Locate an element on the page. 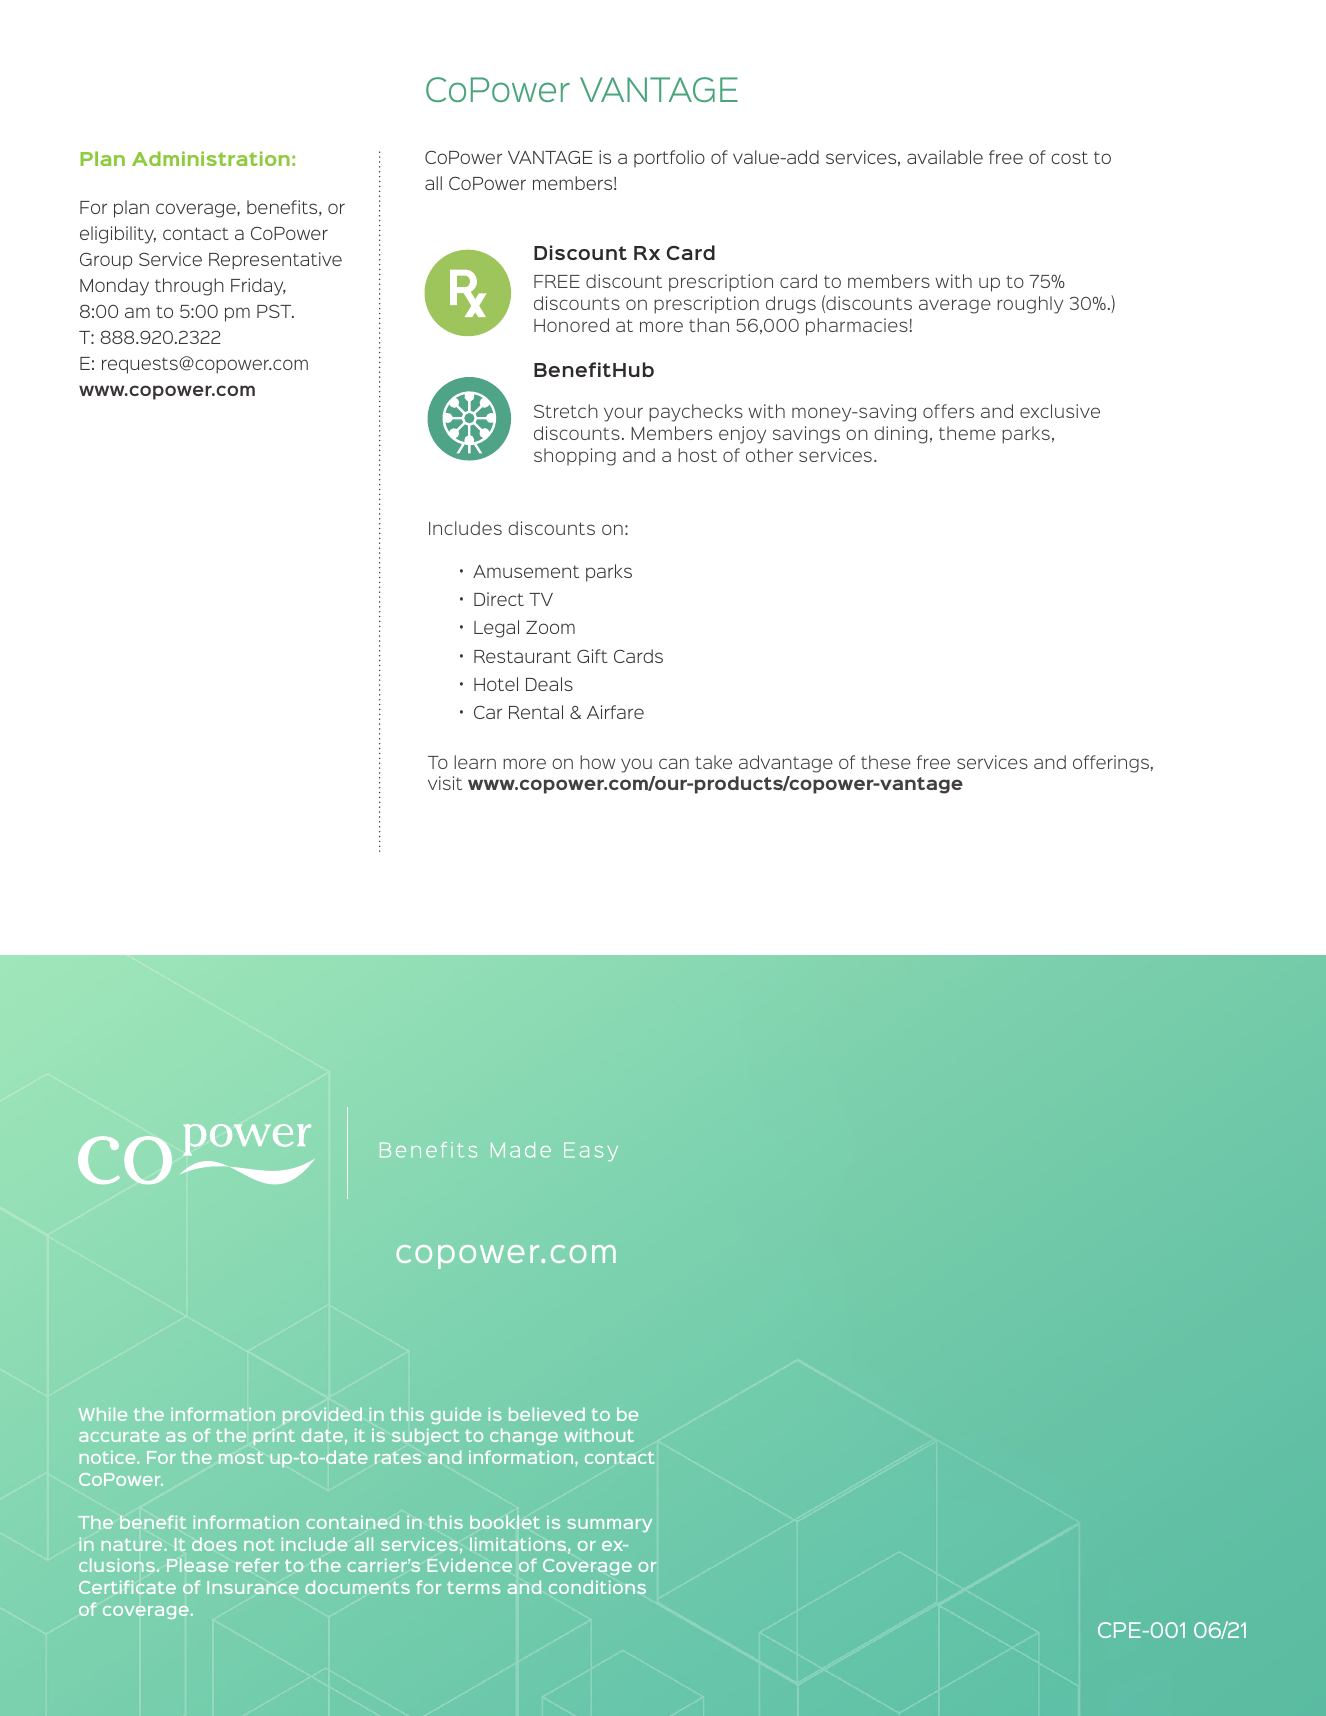 Image resolution: width=1326 pixels, height=1716 pixels. provided is located at coordinates (322, 1415).
